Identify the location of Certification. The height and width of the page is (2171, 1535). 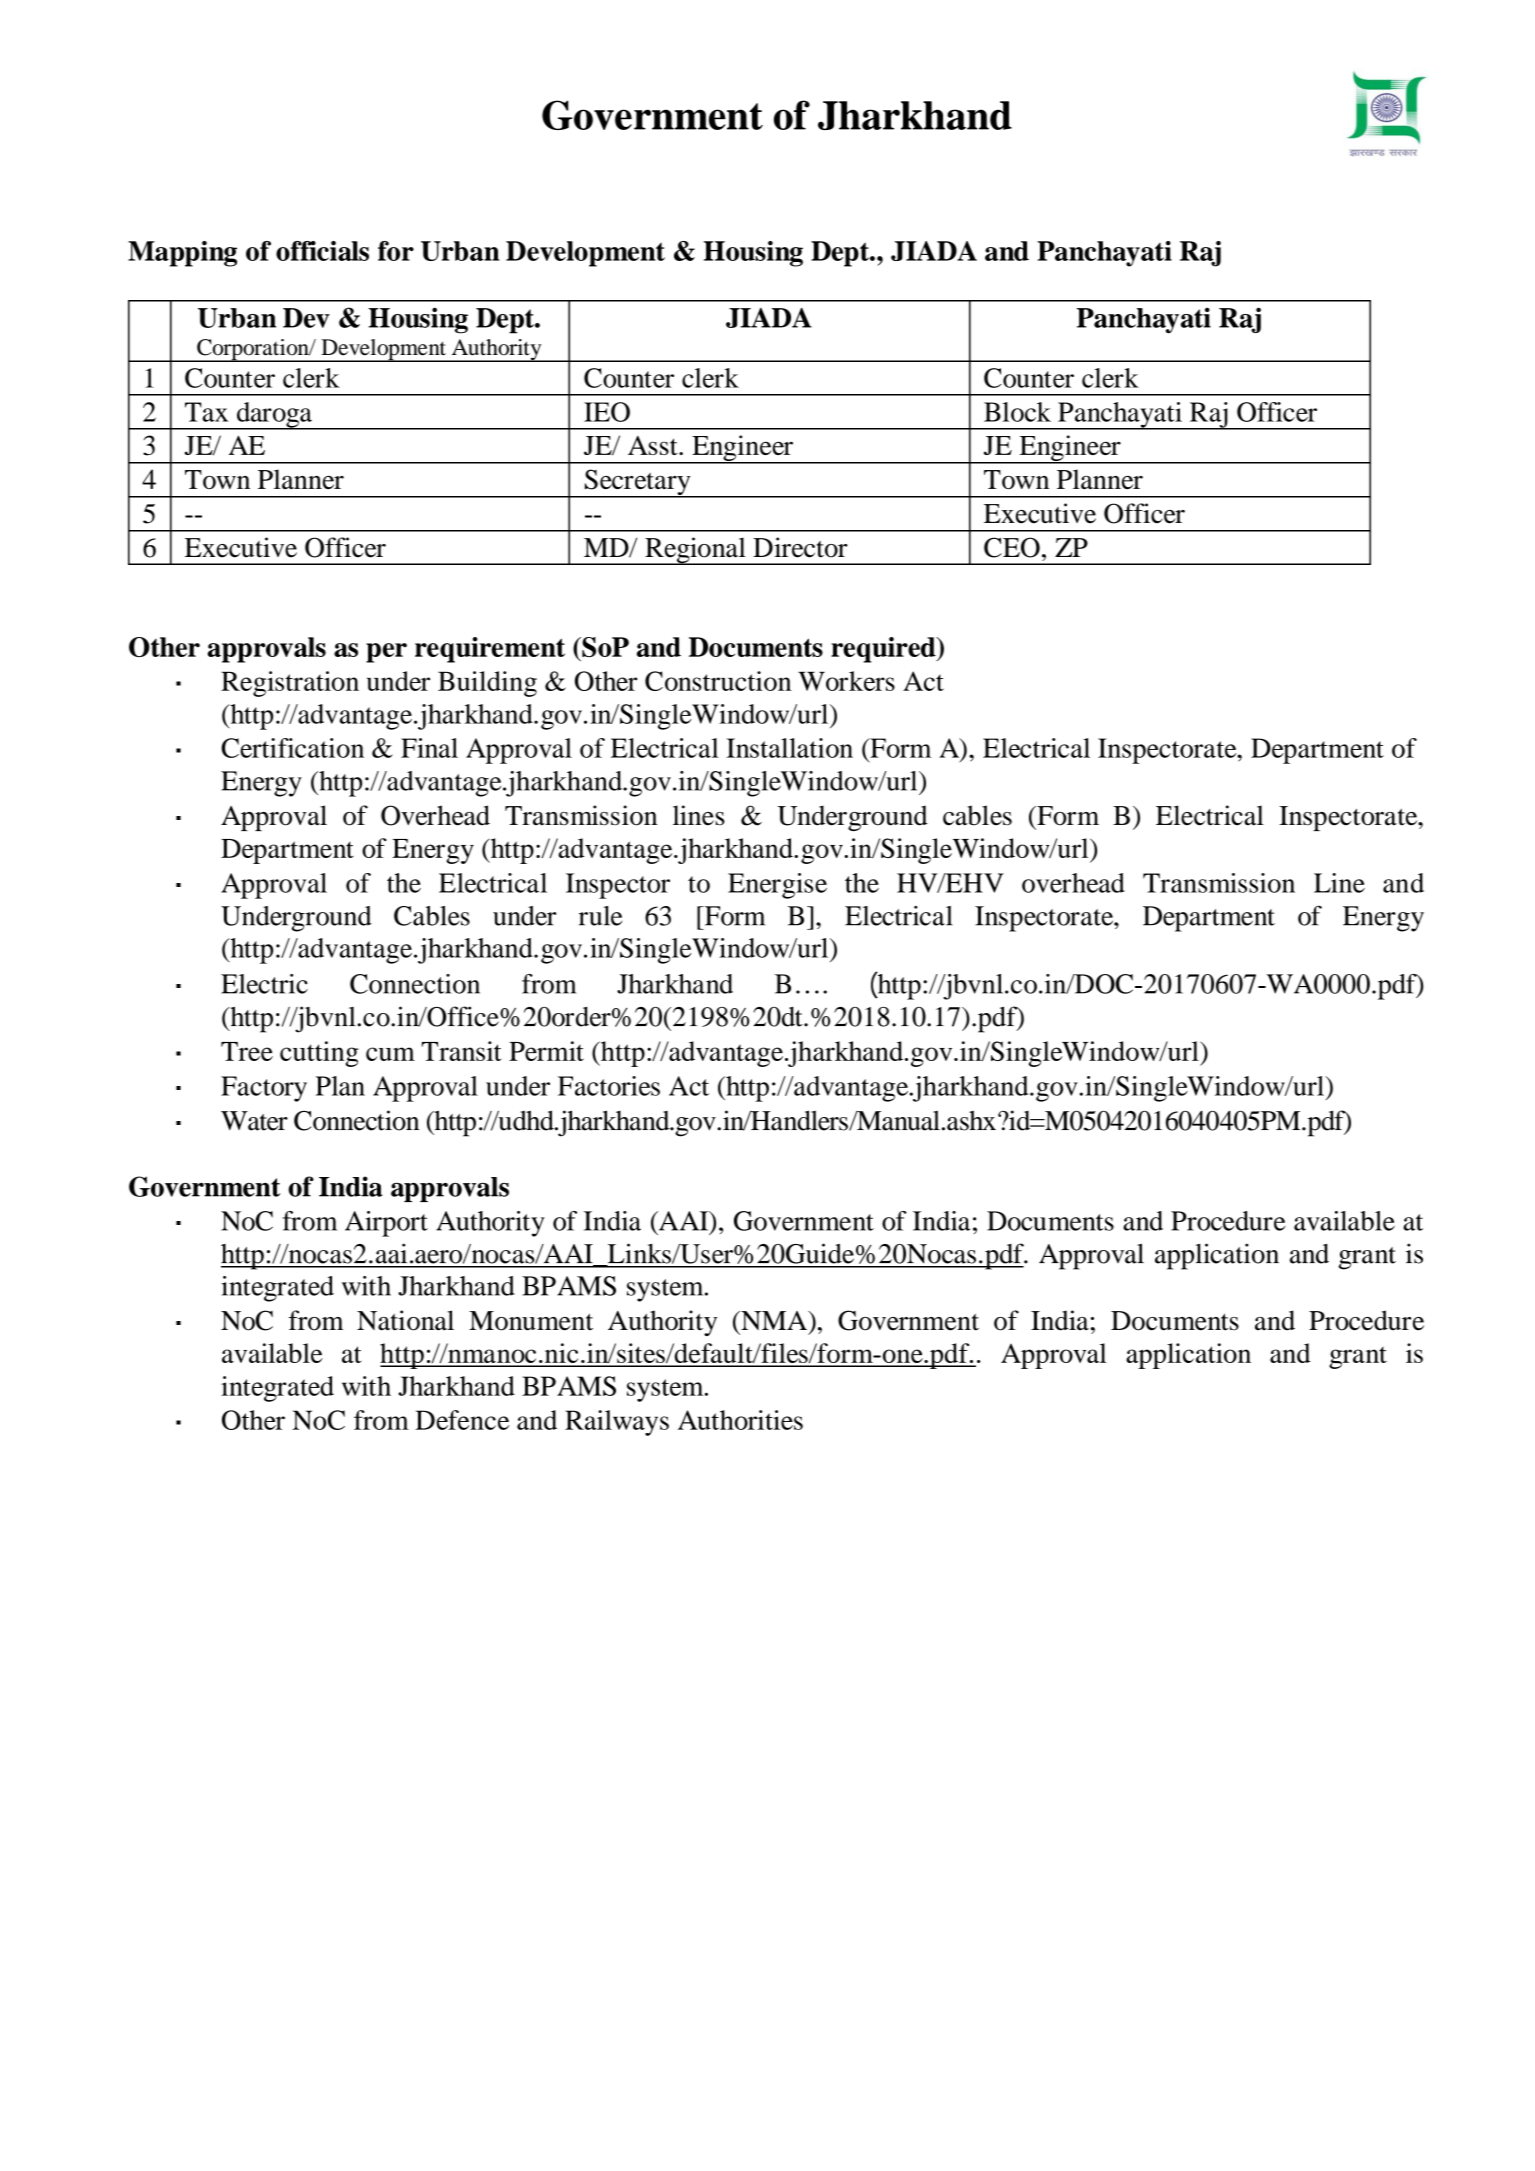
(292, 748).
